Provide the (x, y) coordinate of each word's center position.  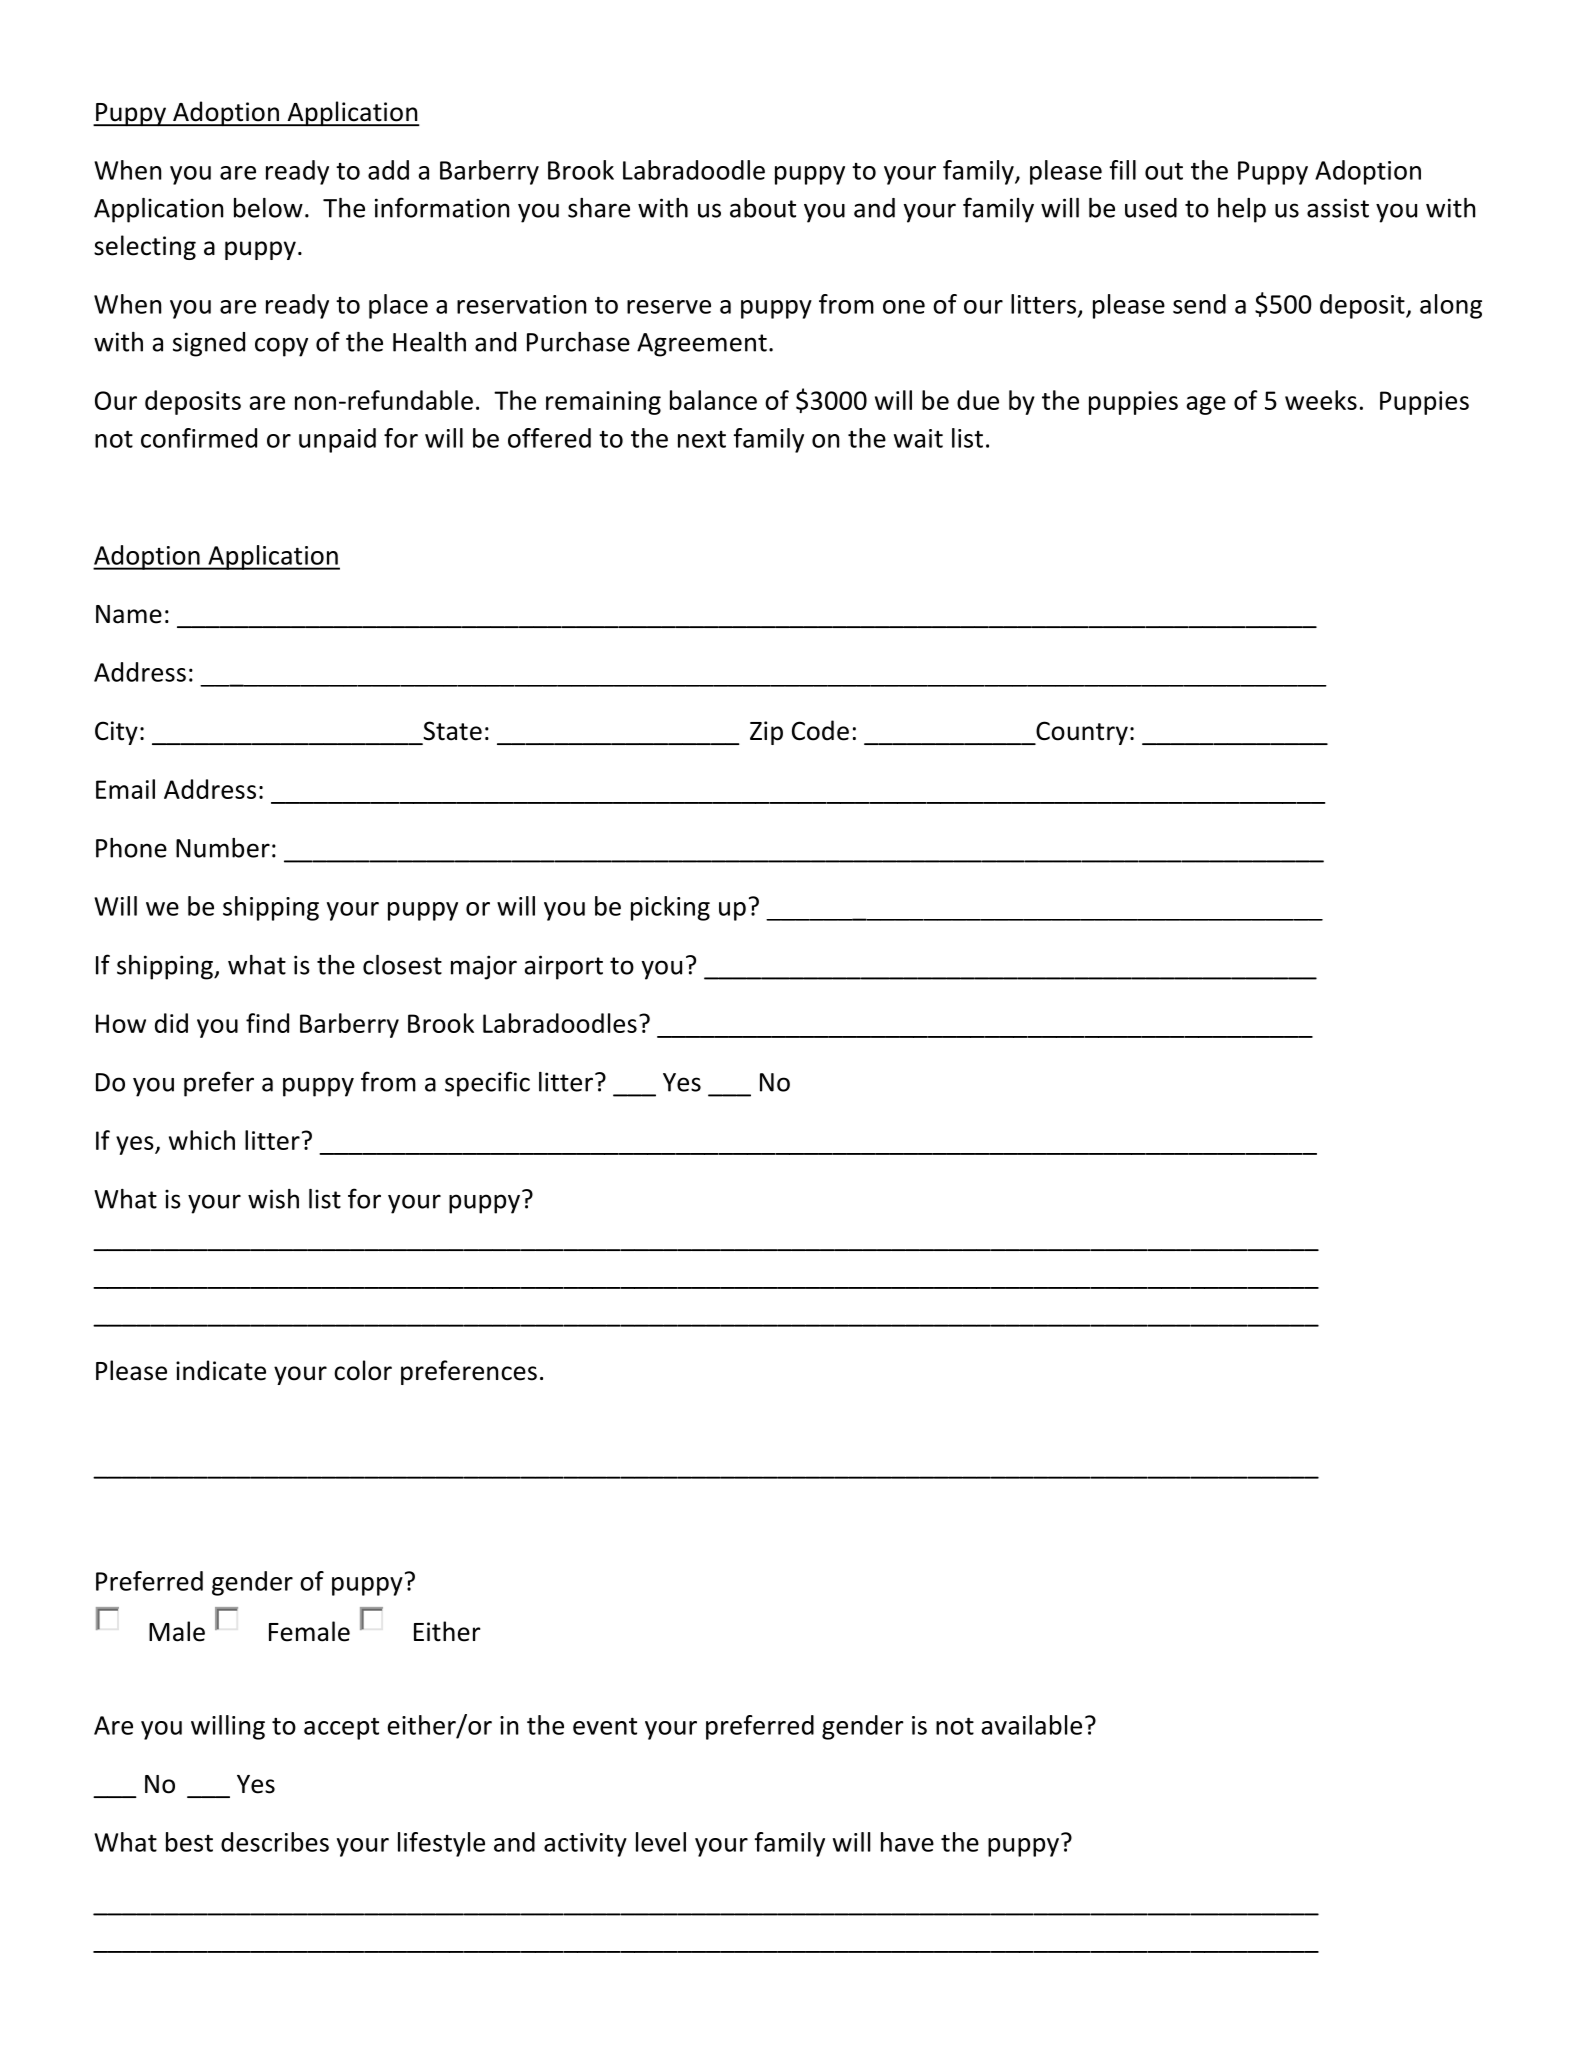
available (1032, 1725)
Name (129, 614)
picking (670, 908)
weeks (1321, 400)
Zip (766, 733)
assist (1338, 208)
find (267, 1023)
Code (820, 730)
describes (275, 1842)
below (268, 208)
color (363, 1370)
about (763, 208)
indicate (221, 1370)
